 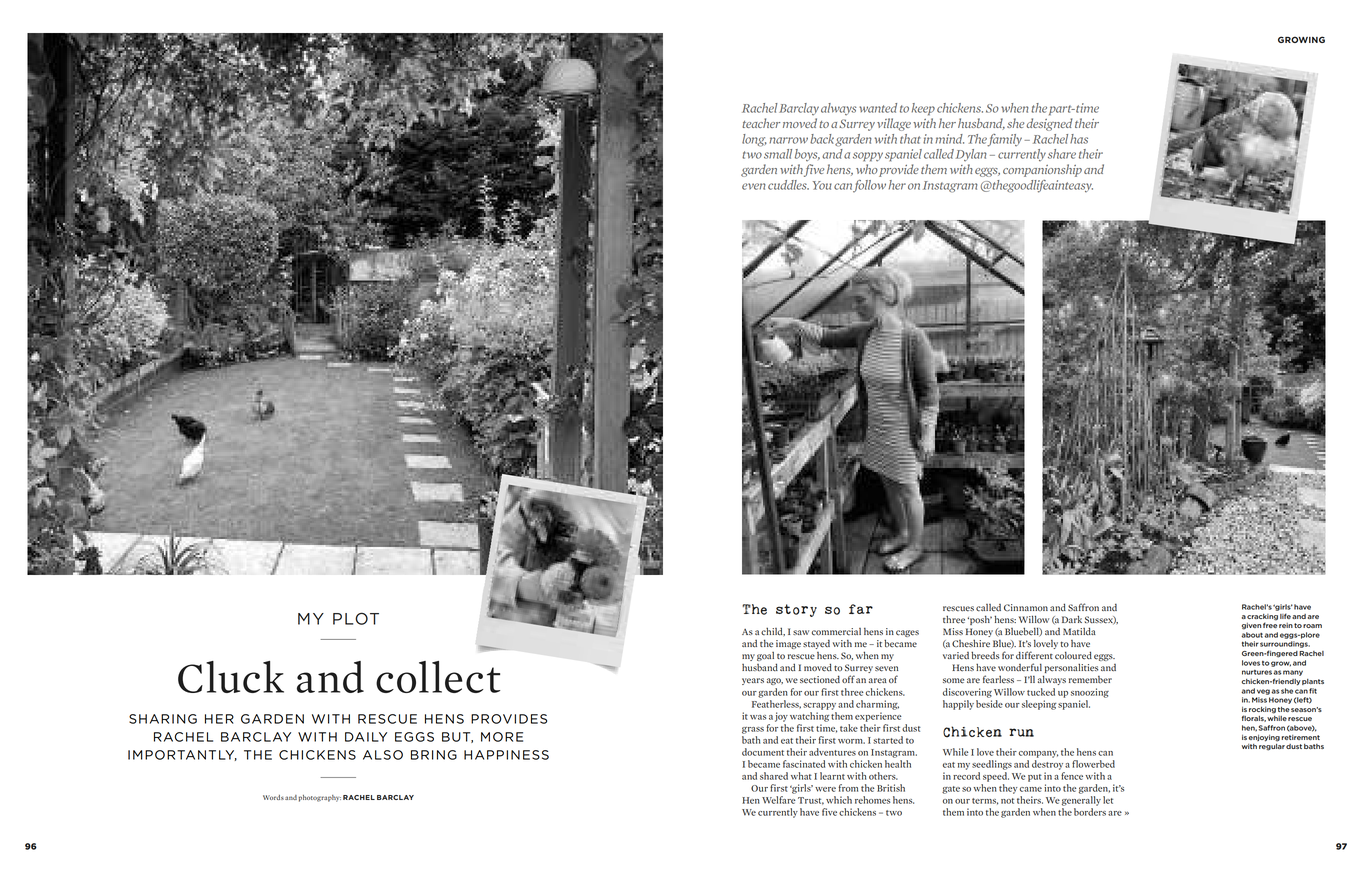 I want to click on PLOT, so click(x=356, y=618).
